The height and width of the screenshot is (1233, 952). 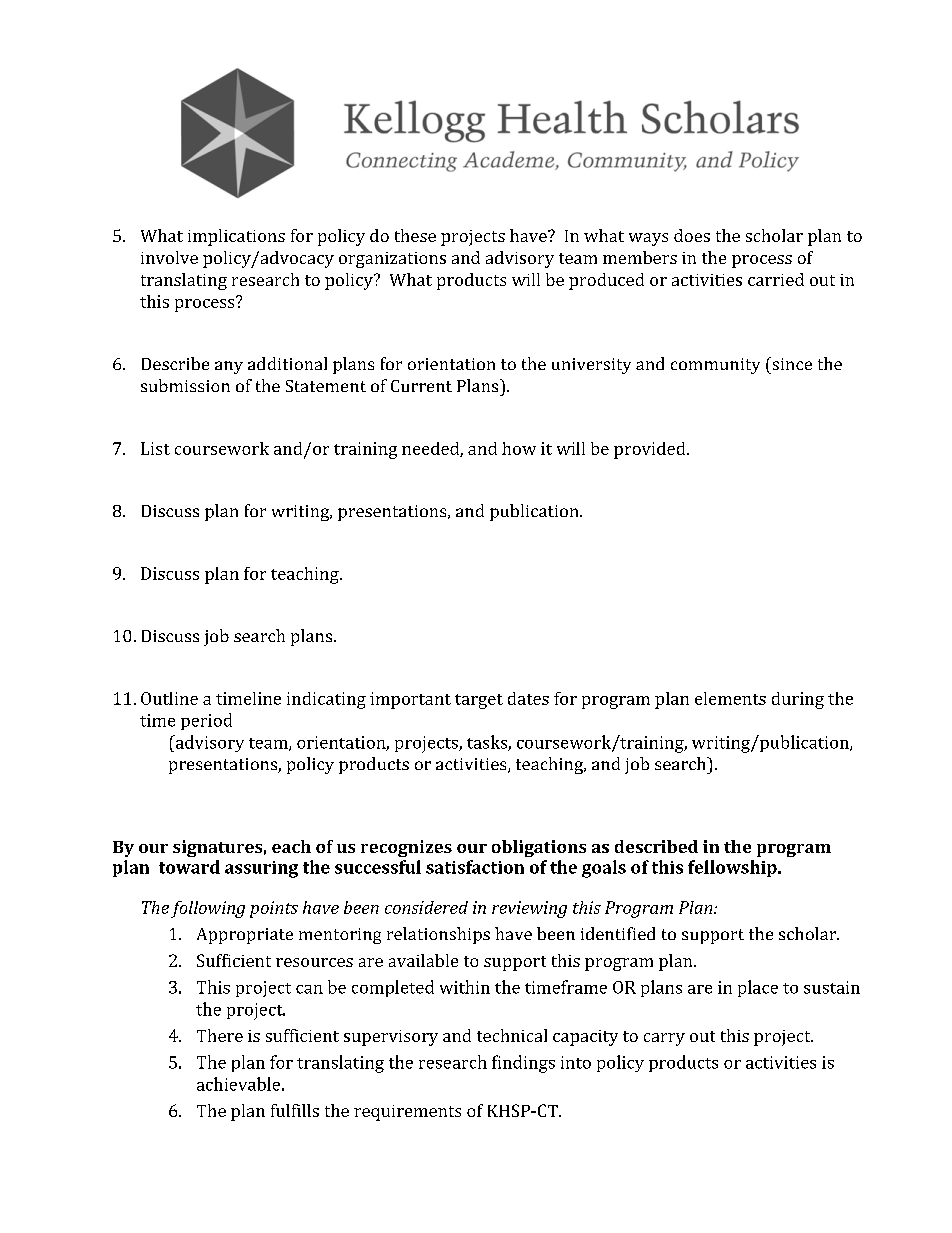 I want to click on target, so click(x=479, y=701).
